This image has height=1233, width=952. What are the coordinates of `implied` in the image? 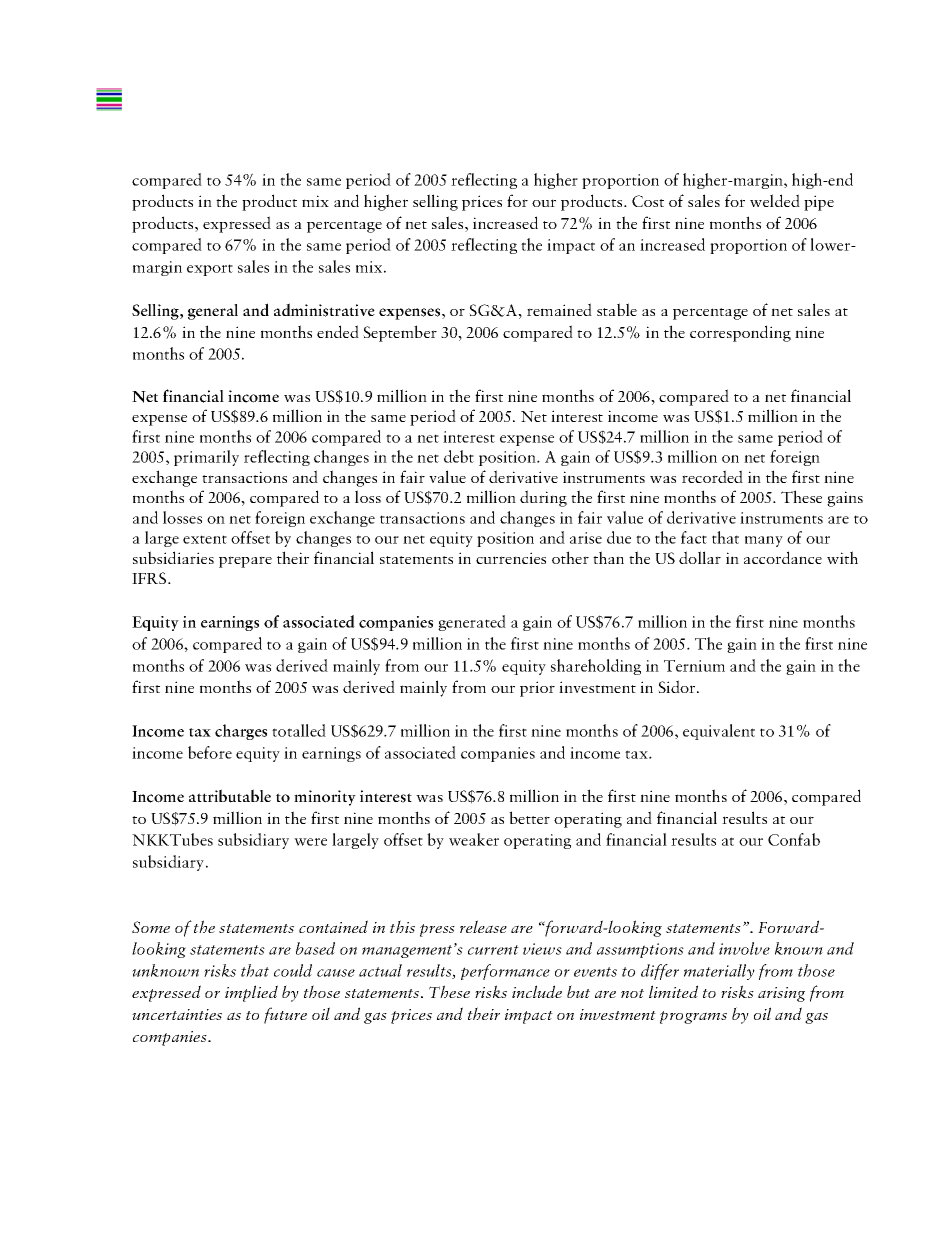 It's located at (251, 993).
